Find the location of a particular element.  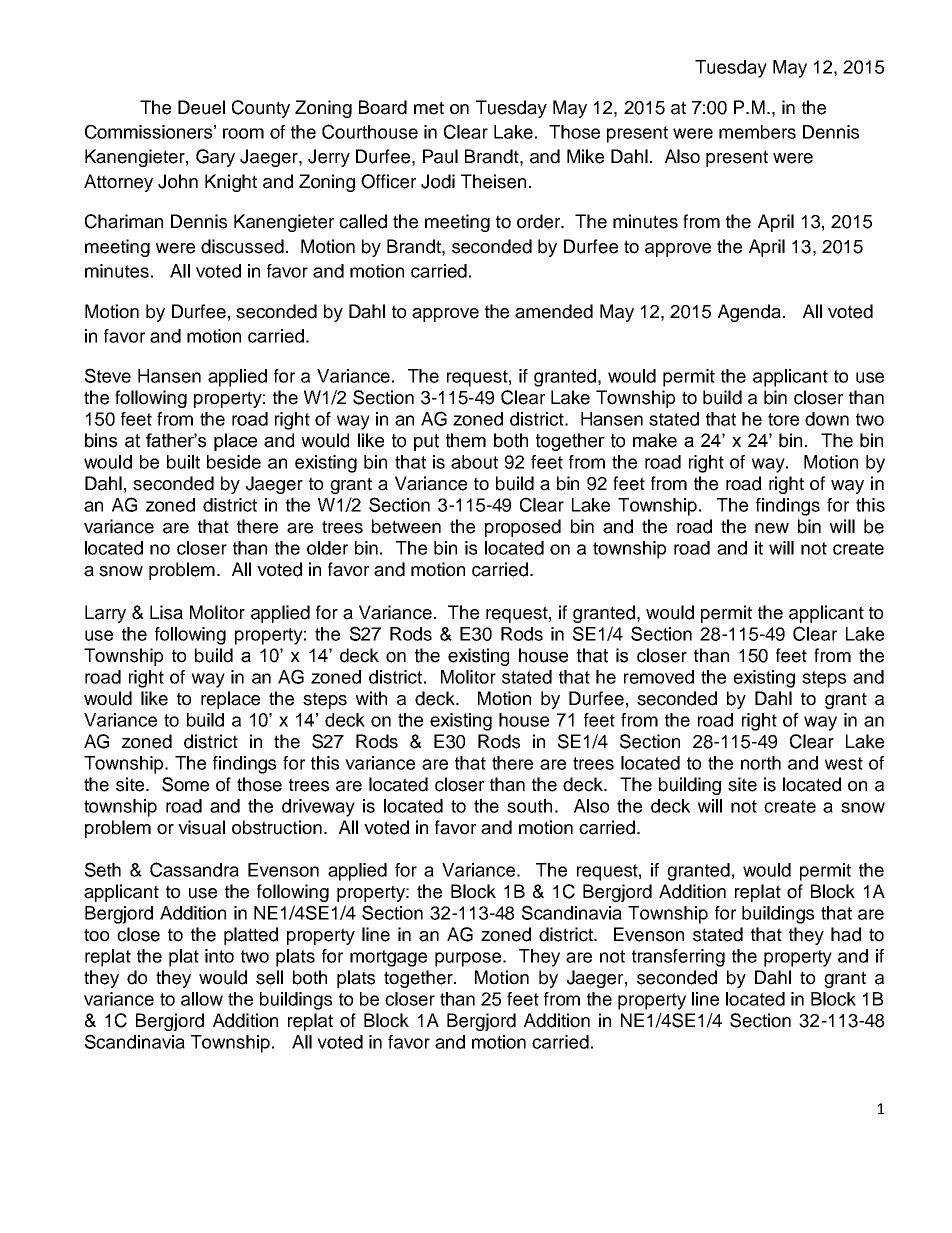

Lisa is located at coordinates (166, 612).
